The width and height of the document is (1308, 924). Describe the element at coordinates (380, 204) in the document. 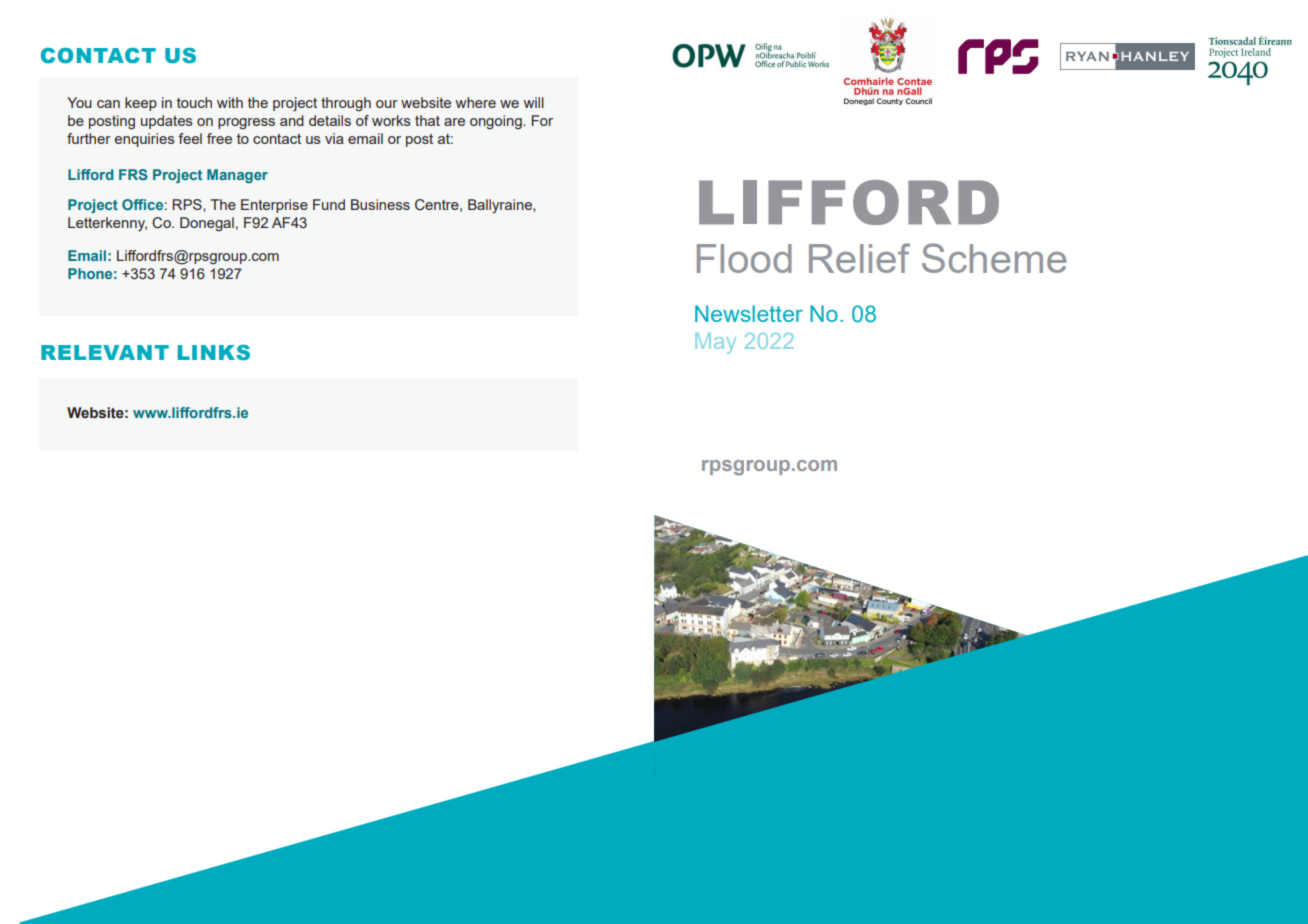

I see `Business` at that location.
